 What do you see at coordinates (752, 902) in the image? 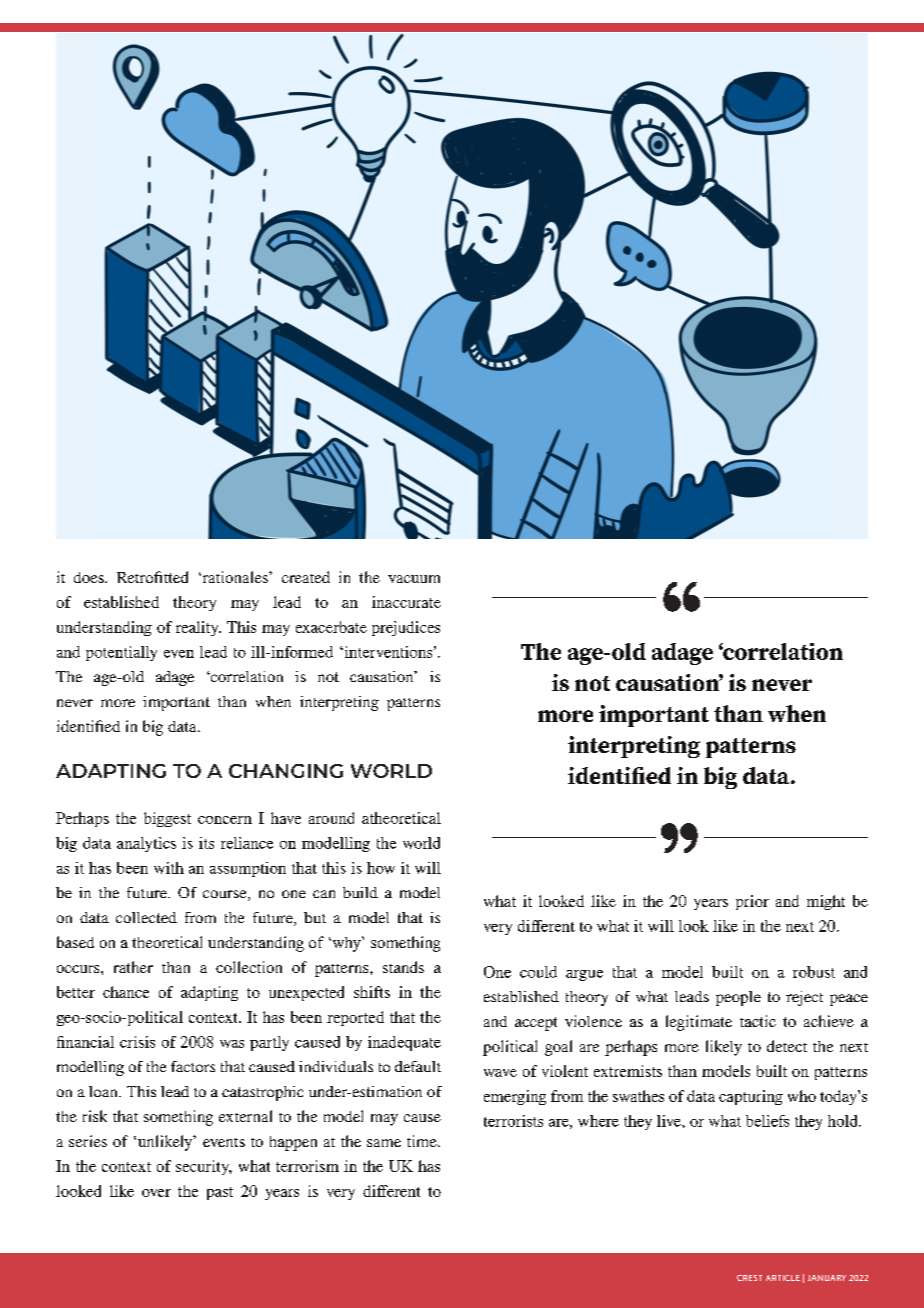
I see `prior` at bounding box center [752, 902].
